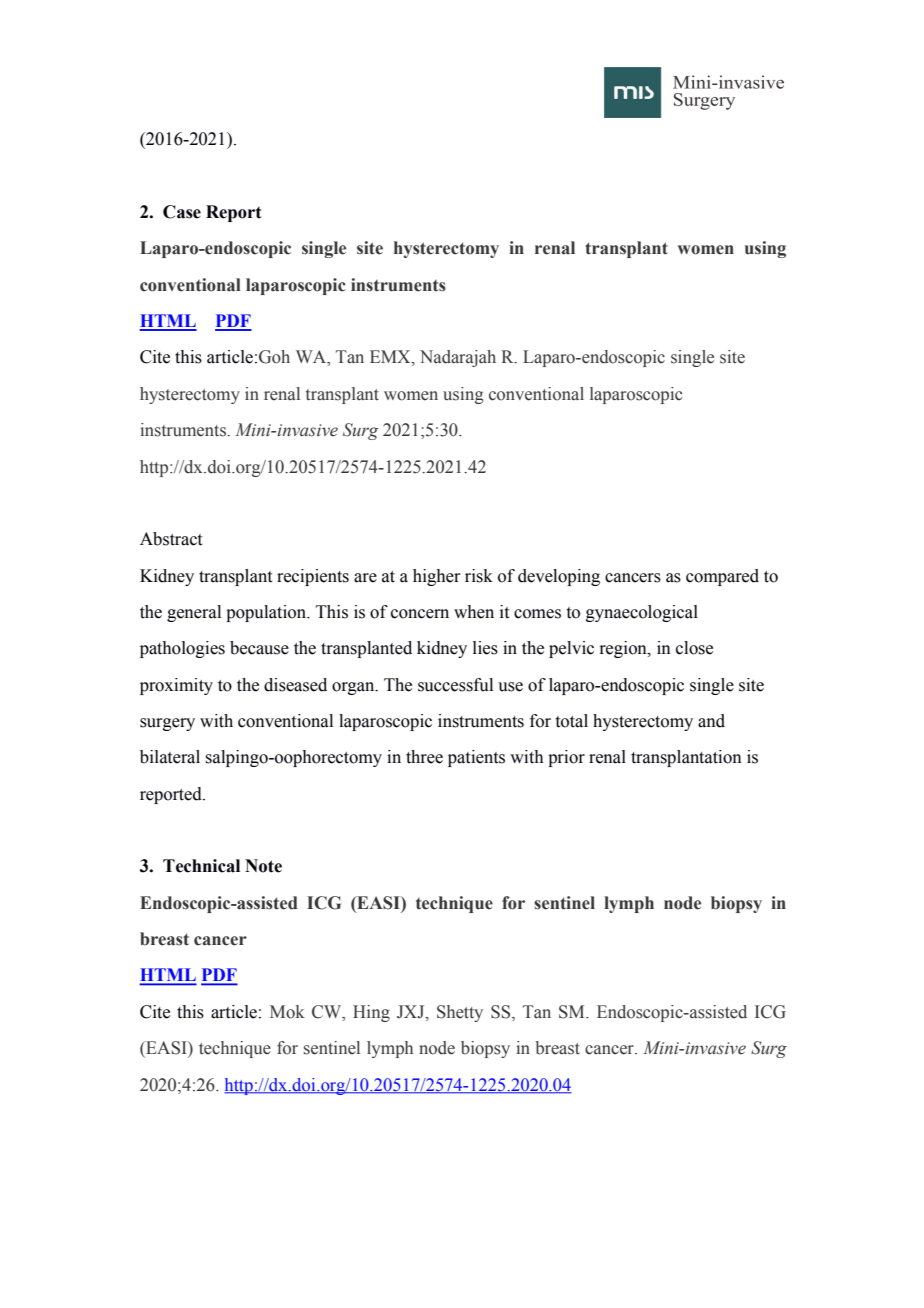 This screenshot has width=924, height=1308. I want to click on population, so click(267, 613).
